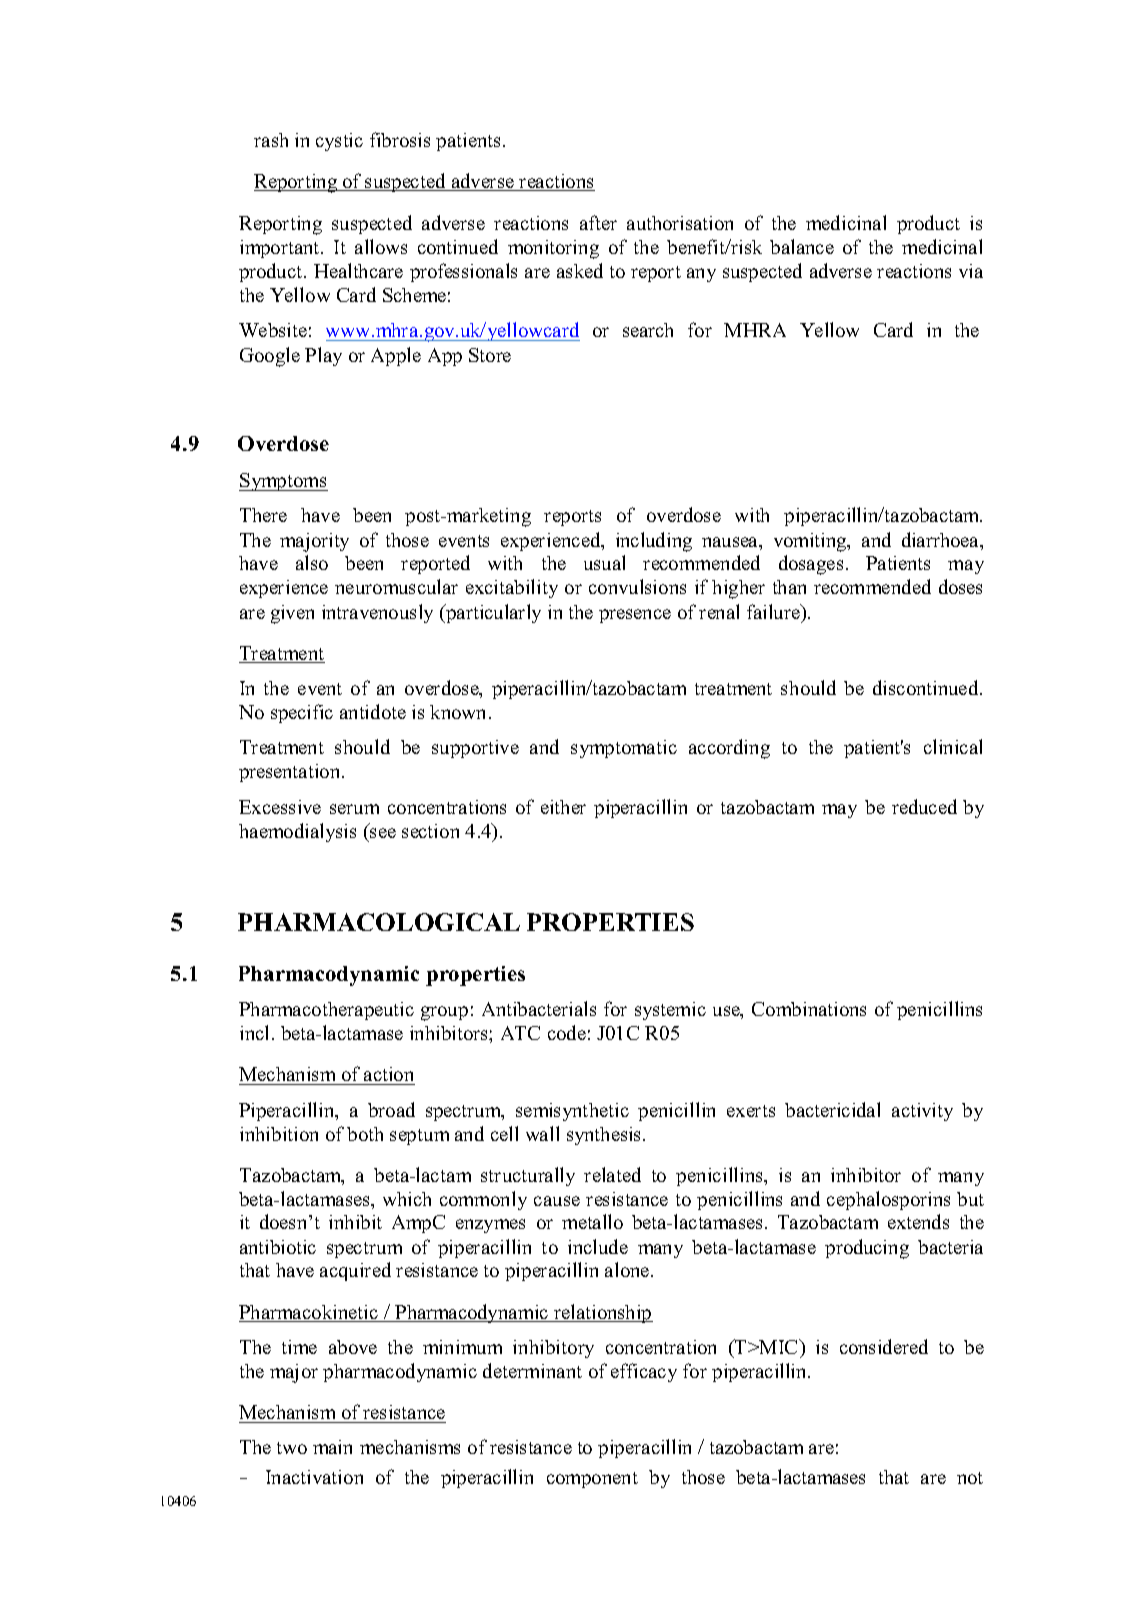 The height and width of the screenshot is (1598, 1130). Describe the element at coordinates (970, 1478) in the screenshot. I see `not` at that location.
